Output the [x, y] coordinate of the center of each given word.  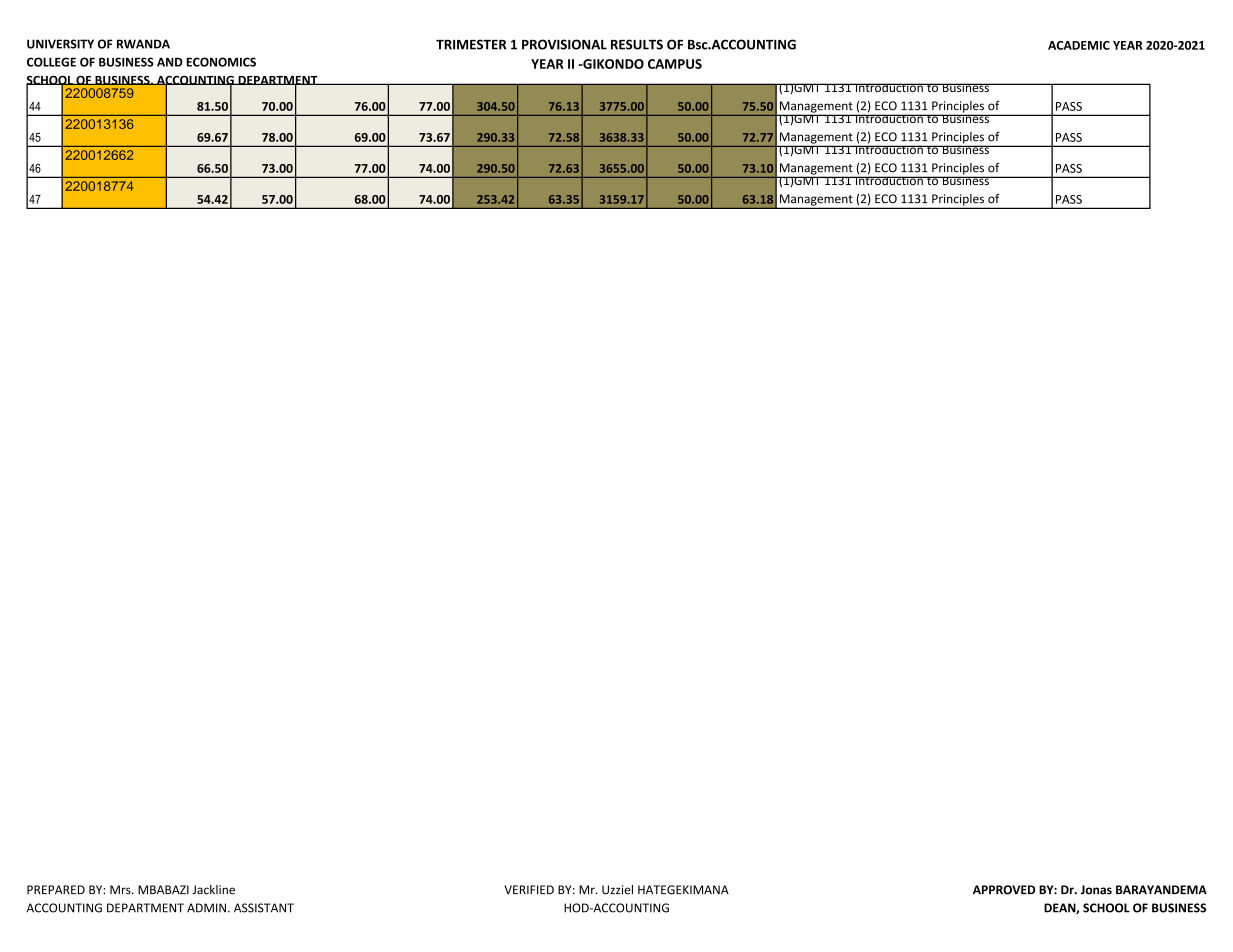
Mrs [121, 890]
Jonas [1096, 890]
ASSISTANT [264, 908]
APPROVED [1004, 890]
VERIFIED [529, 889]
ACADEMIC [1079, 45]
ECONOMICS [221, 62]
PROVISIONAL [564, 44]
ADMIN [206, 908]
